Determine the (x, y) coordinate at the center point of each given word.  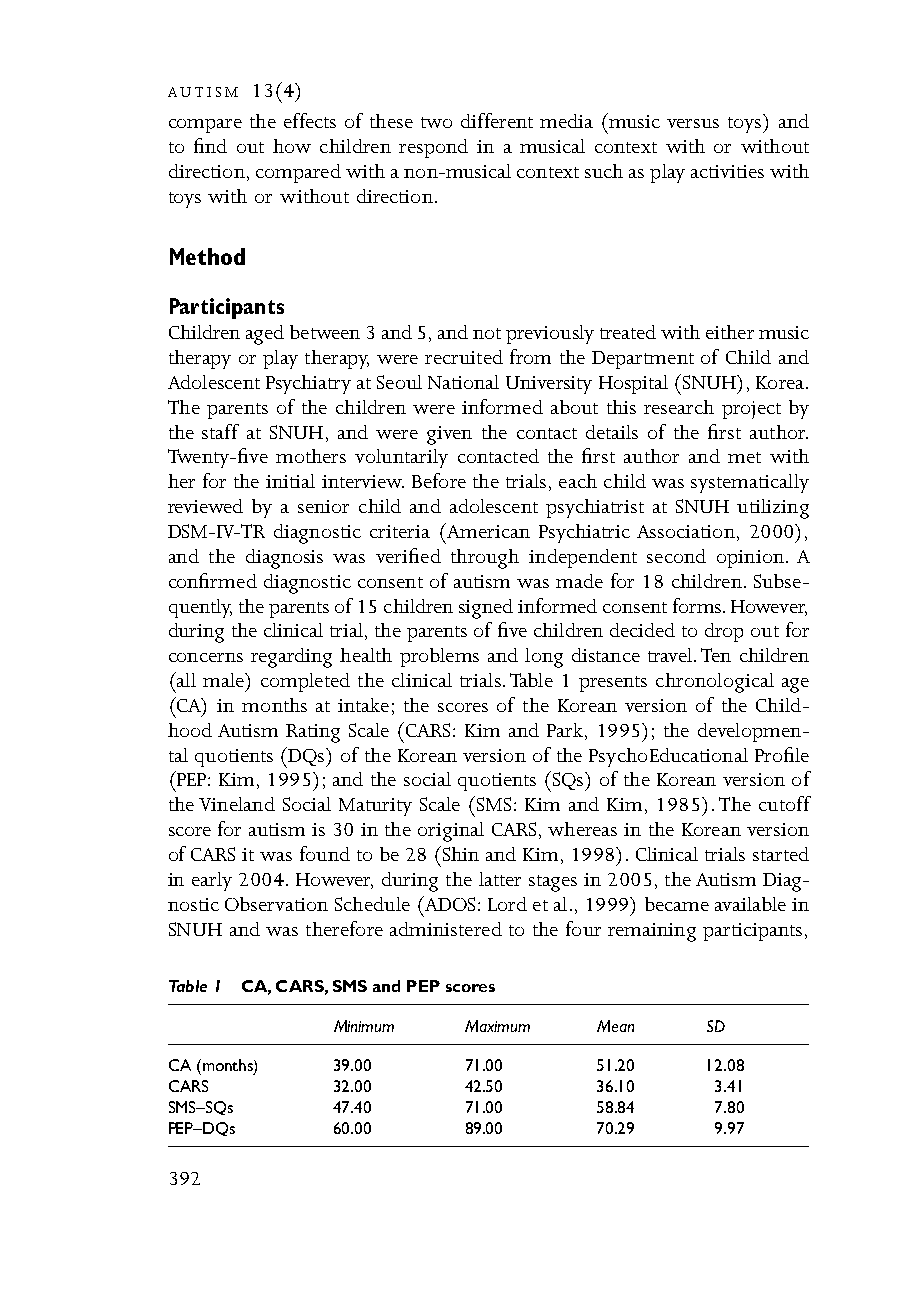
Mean (615, 1026)
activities (727, 171)
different (497, 120)
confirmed (213, 580)
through (485, 559)
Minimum (364, 1026)
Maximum (497, 1026)
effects (310, 120)
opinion (750, 559)
